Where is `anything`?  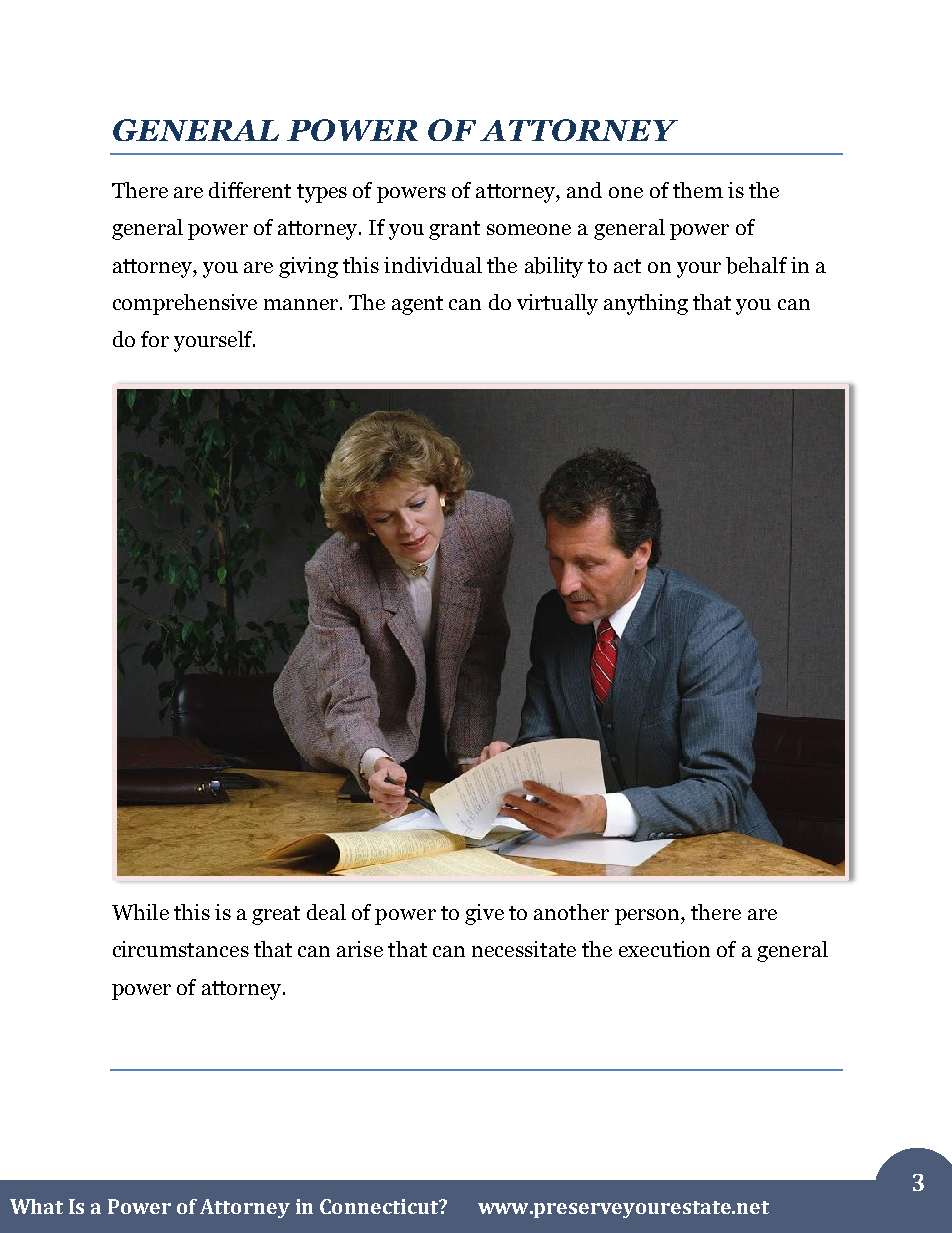
anything is located at coordinates (646, 304).
